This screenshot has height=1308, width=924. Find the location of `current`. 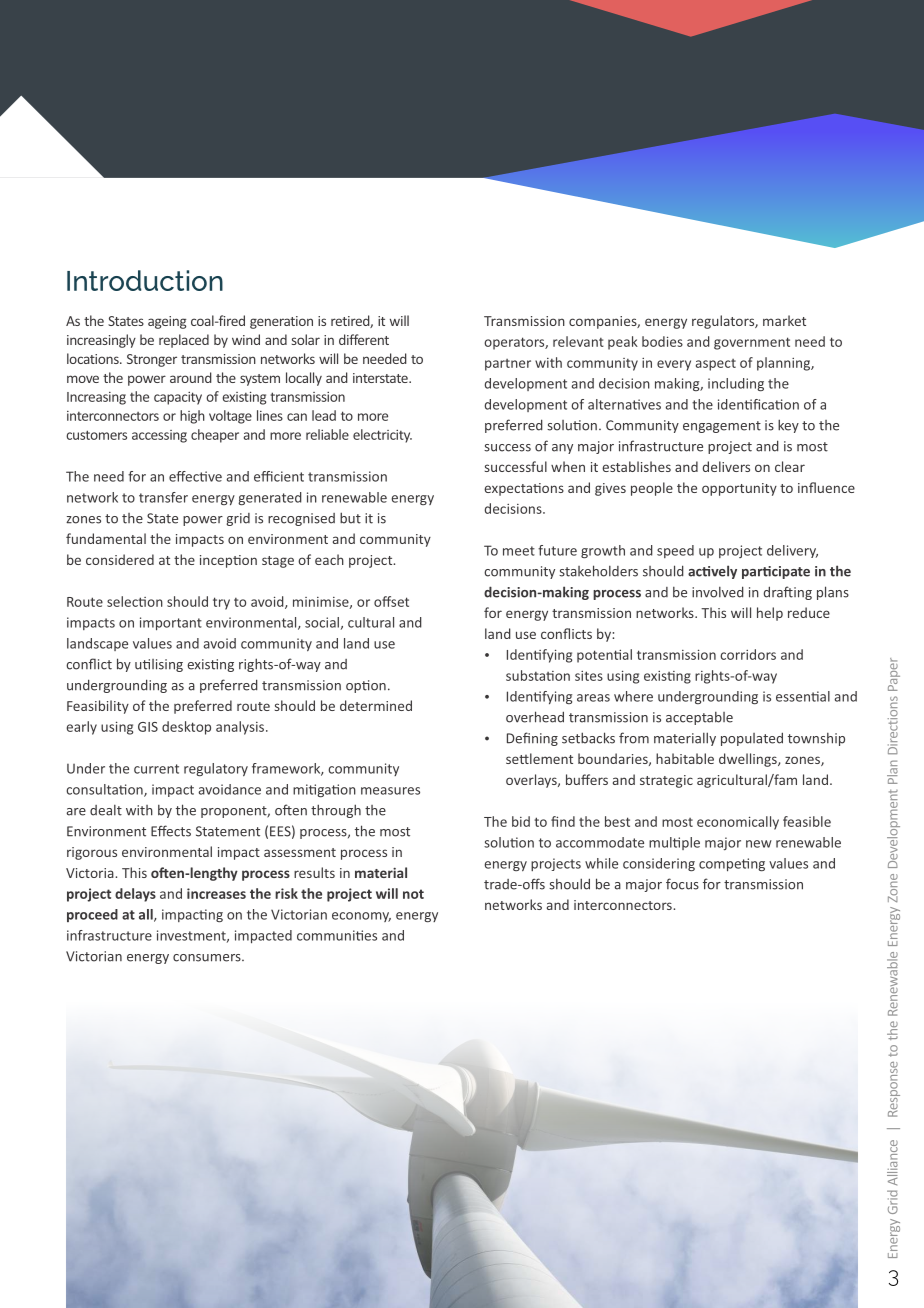

current is located at coordinates (156, 769).
